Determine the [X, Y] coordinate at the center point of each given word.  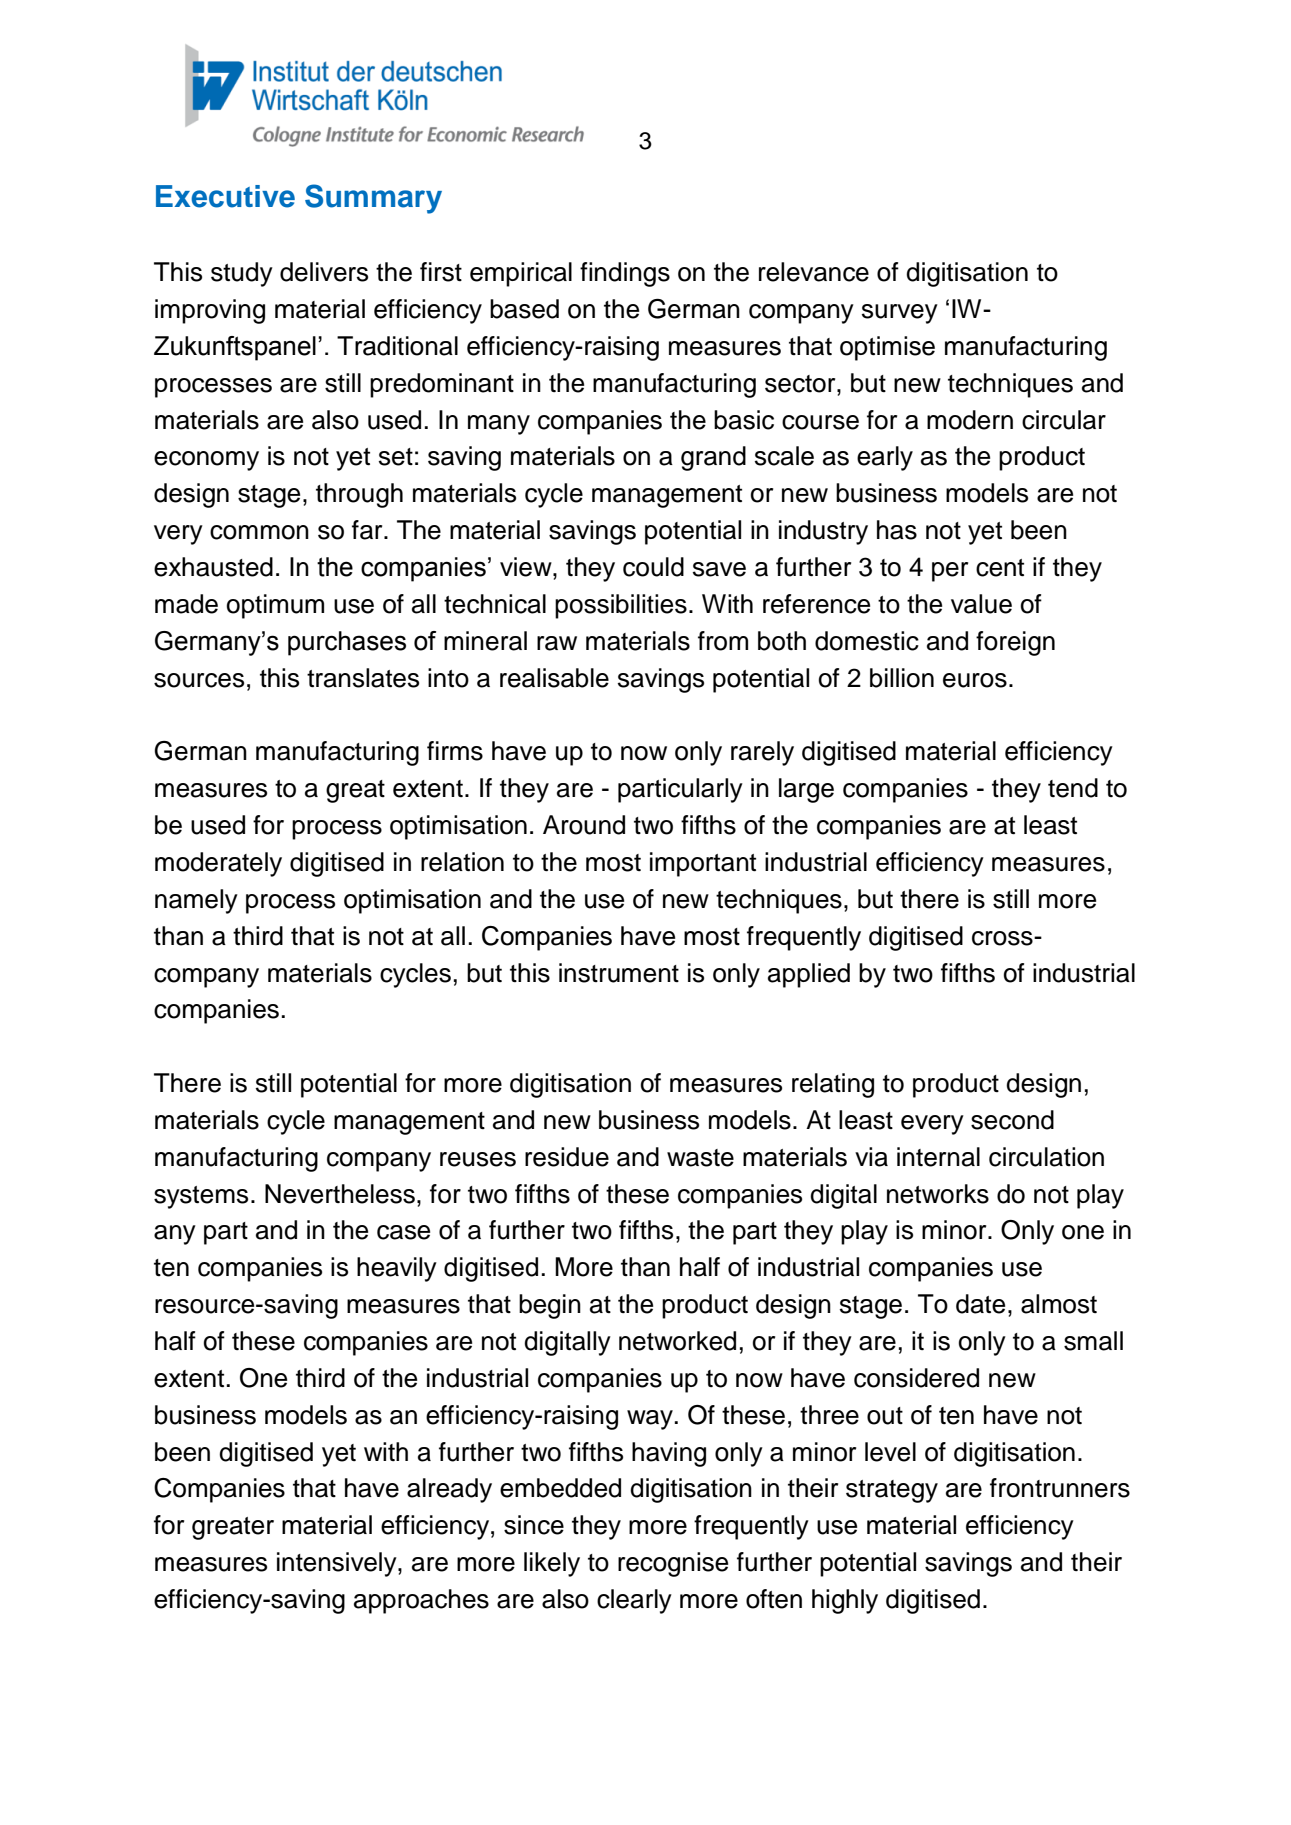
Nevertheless [340, 1194]
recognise [673, 1564]
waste [700, 1158]
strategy [892, 1491]
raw [557, 643]
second [1012, 1120]
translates [363, 678]
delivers [324, 272]
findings [625, 274]
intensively [338, 1564]
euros [975, 680]
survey [900, 314]
